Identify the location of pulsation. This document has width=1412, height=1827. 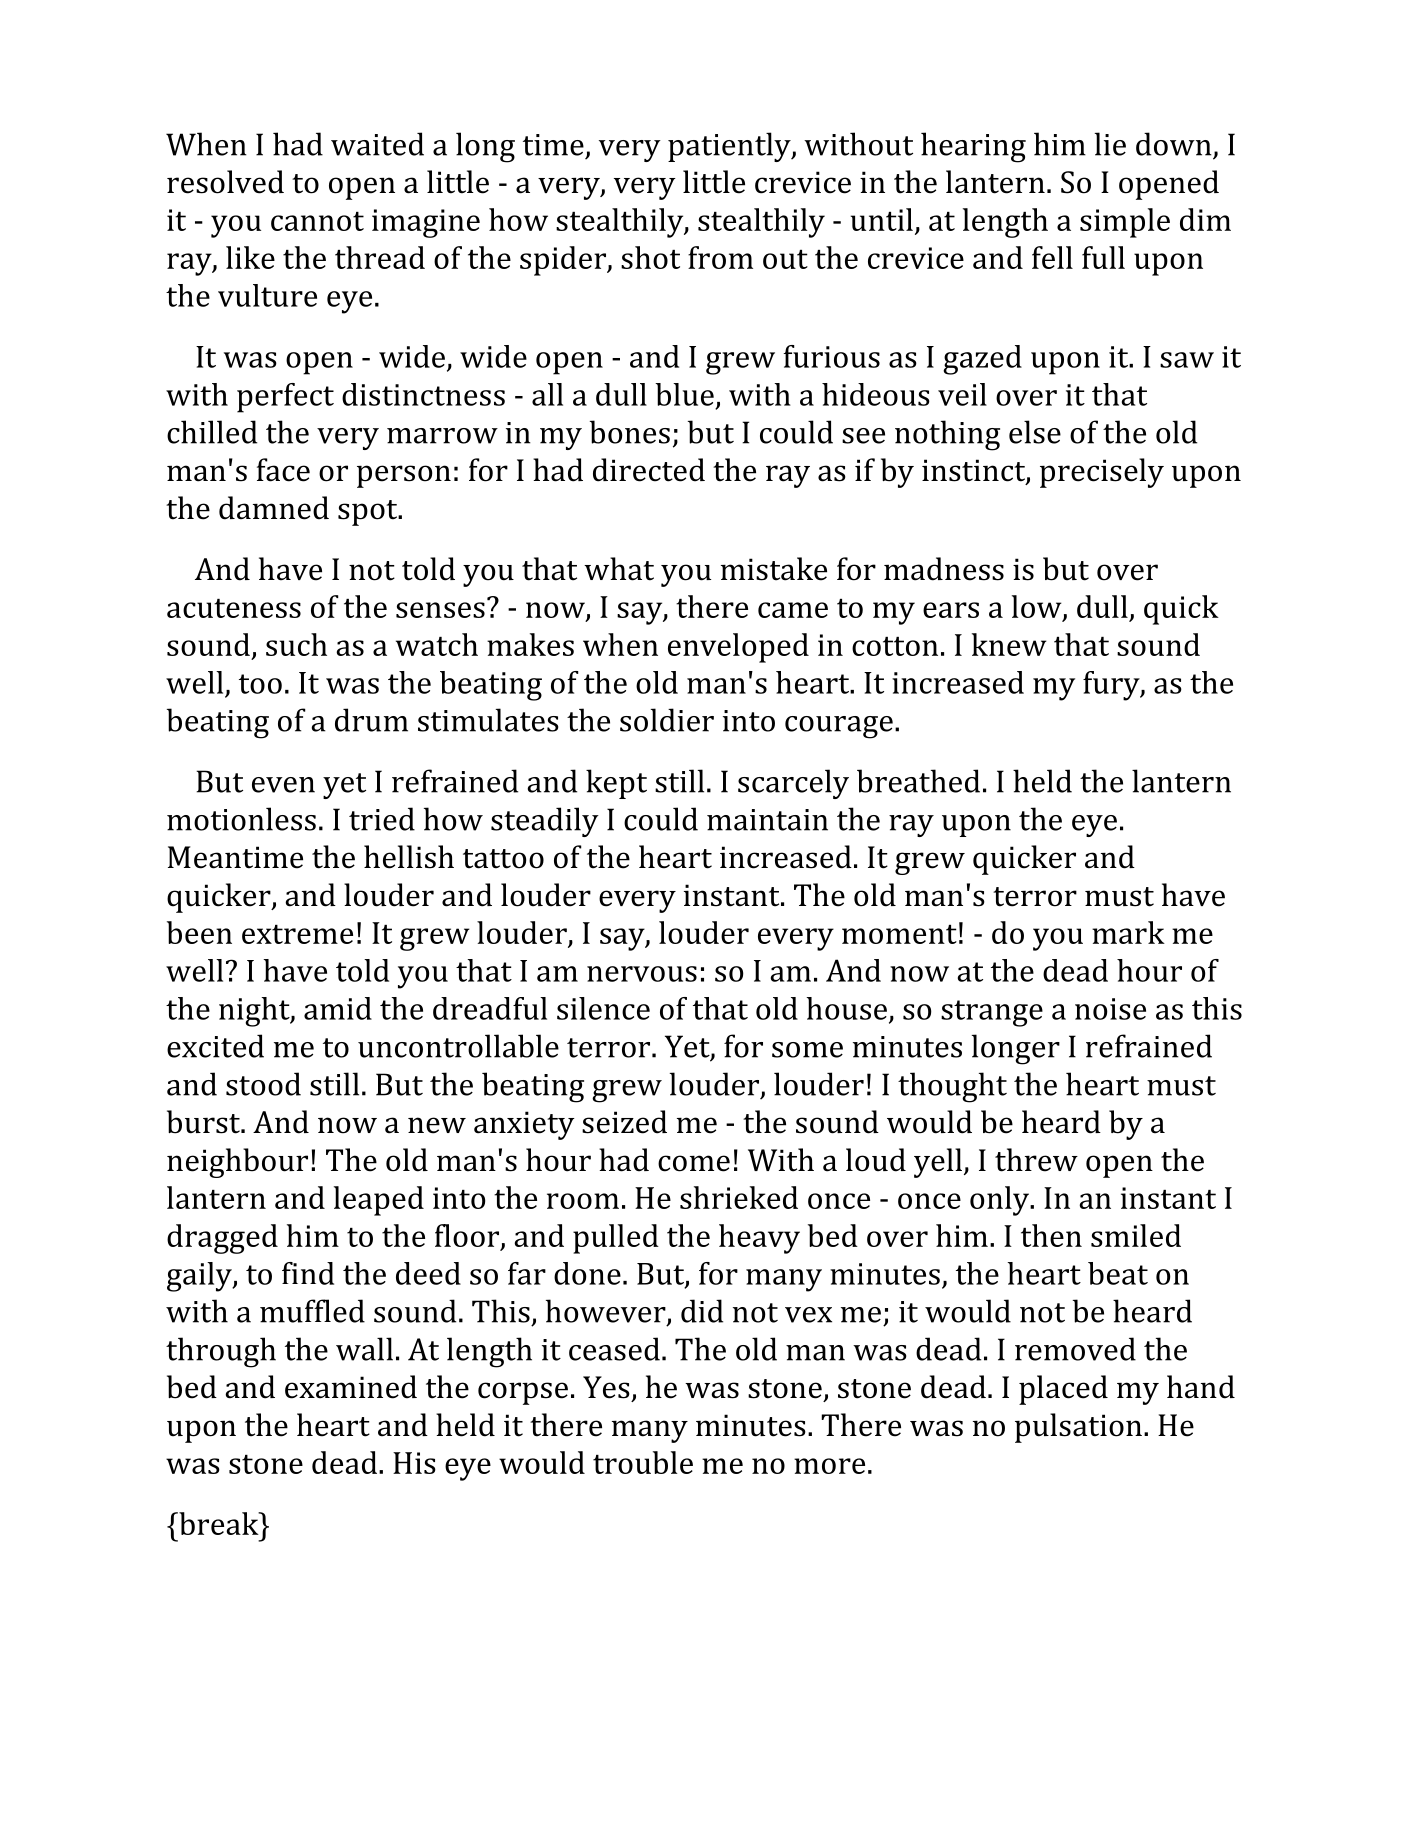
(1078, 1428).
